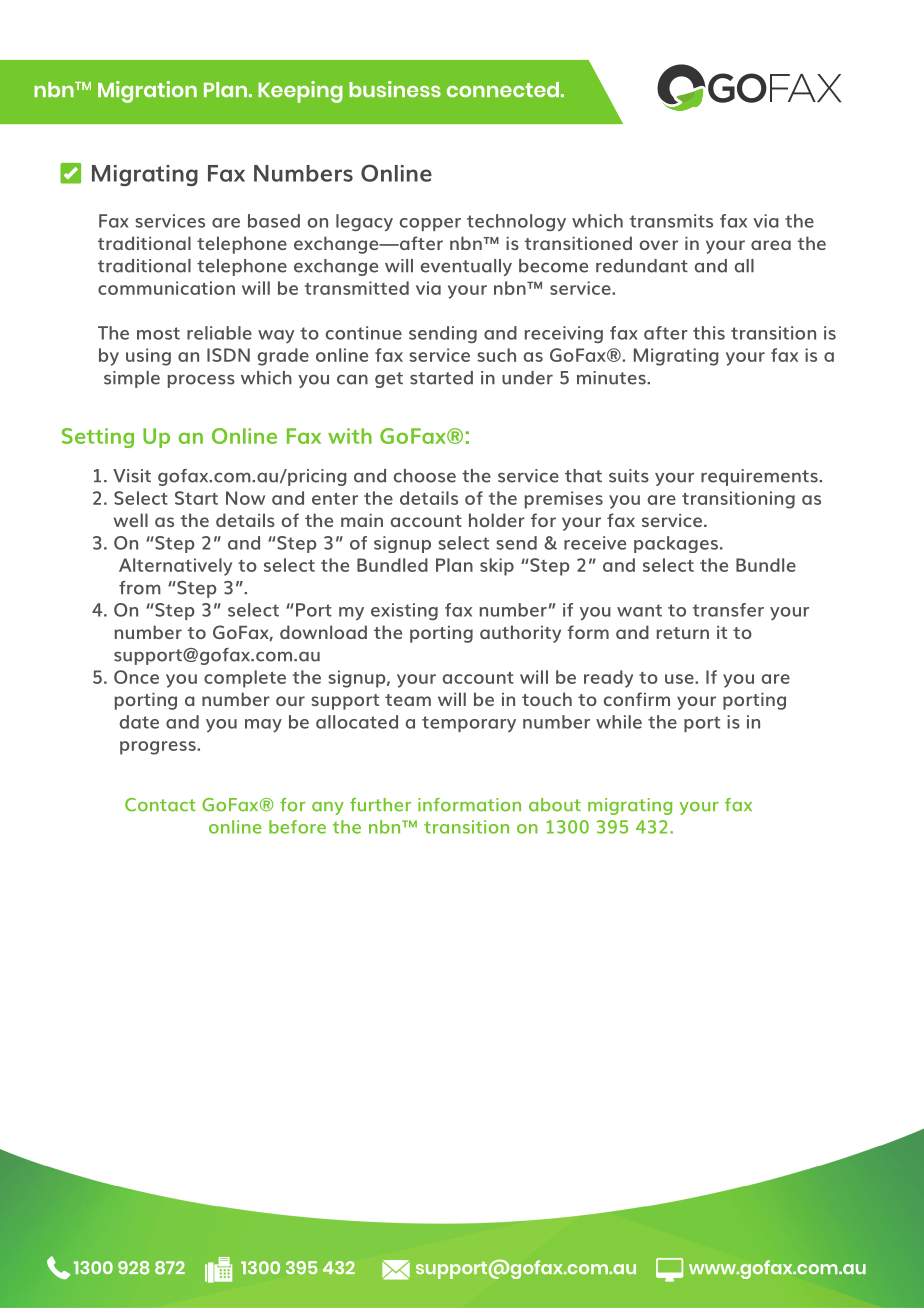  What do you see at coordinates (160, 805) in the document?
I see `Contact` at bounding box center [160, 805].
